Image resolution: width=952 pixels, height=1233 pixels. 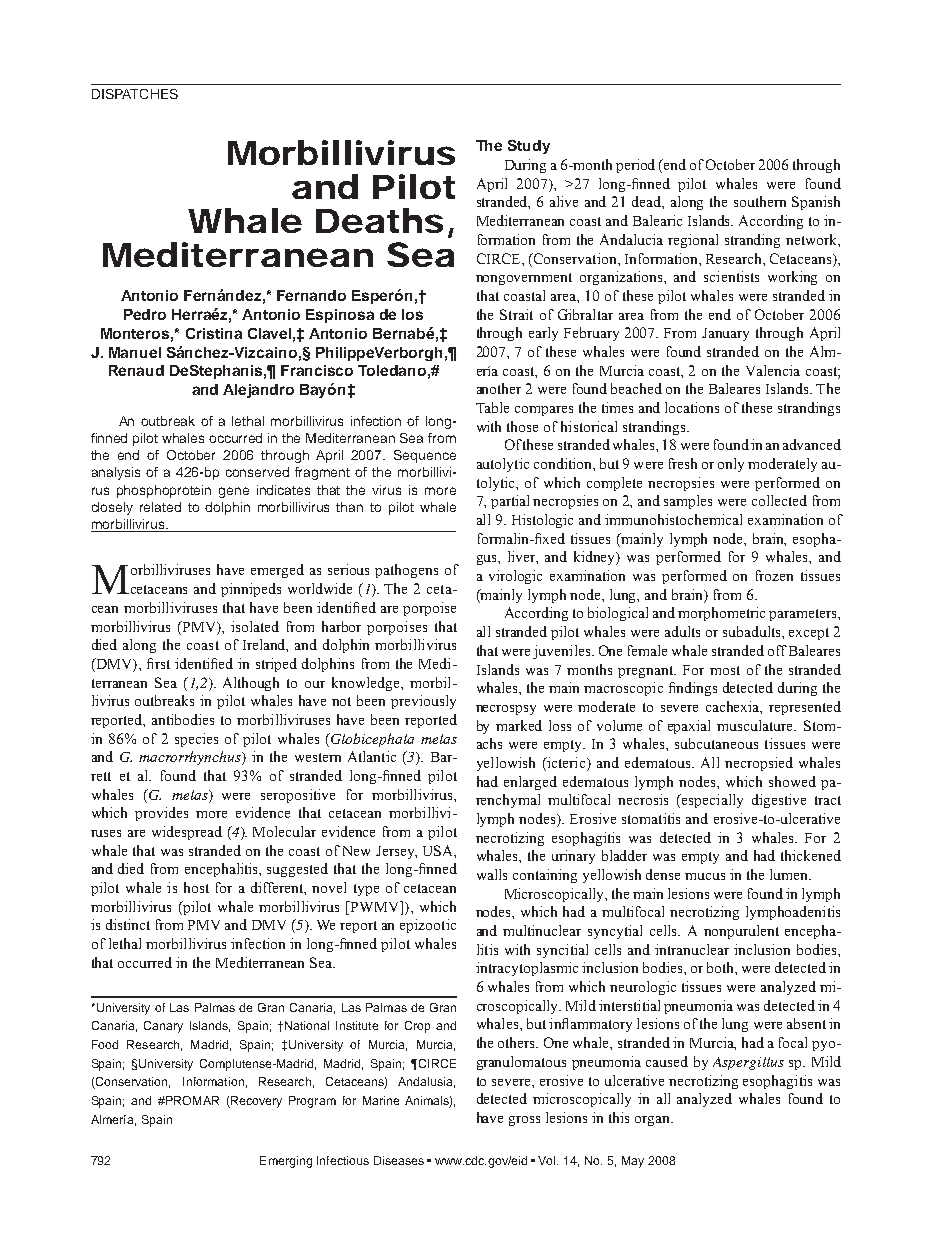 What do you see at coordinates (748, 1063) in the image?
I see `Aspergillus` at bounding box center [748, 1063].
